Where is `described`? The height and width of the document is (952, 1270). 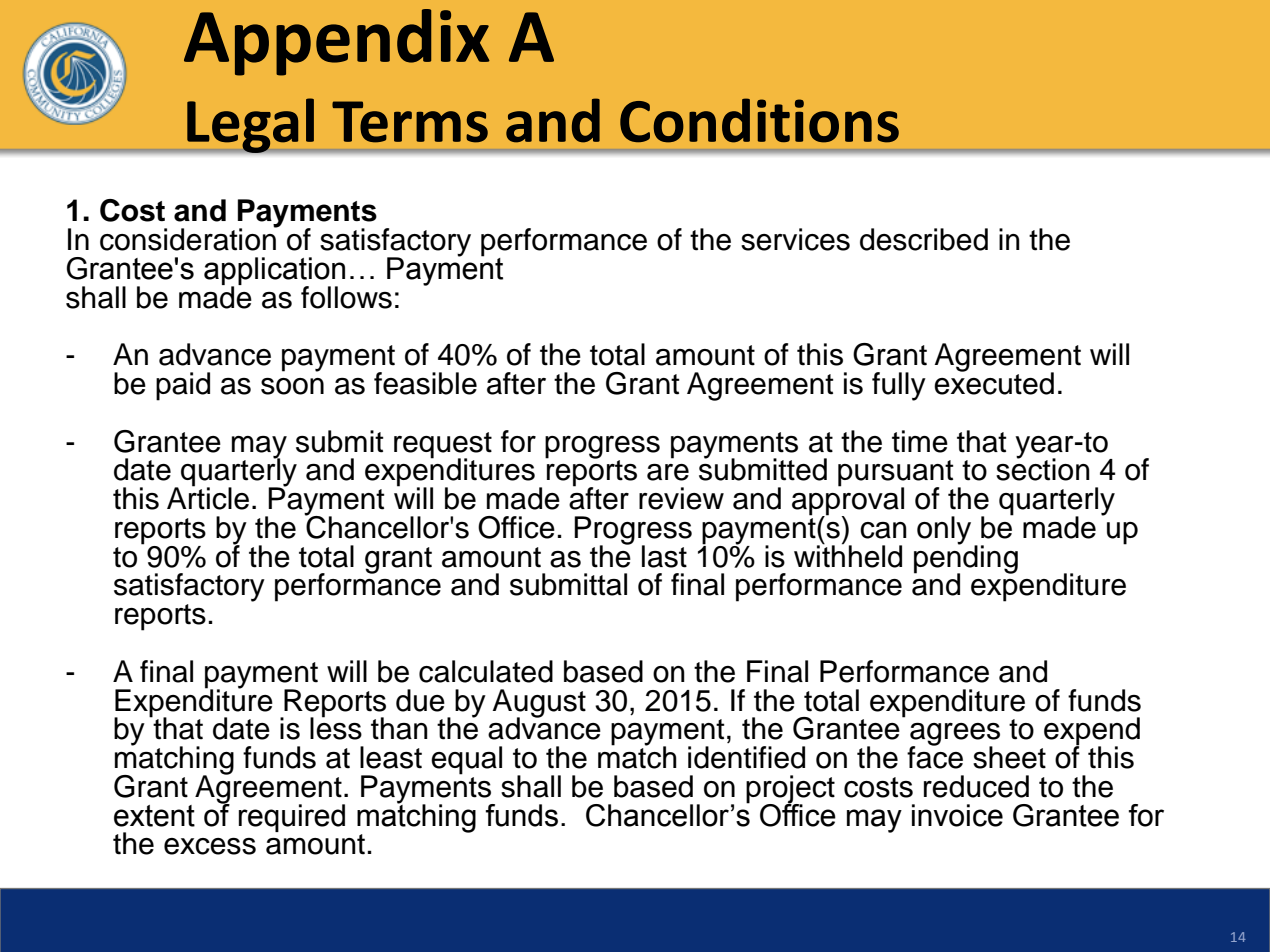
described is located at coordinates (924, 239).
